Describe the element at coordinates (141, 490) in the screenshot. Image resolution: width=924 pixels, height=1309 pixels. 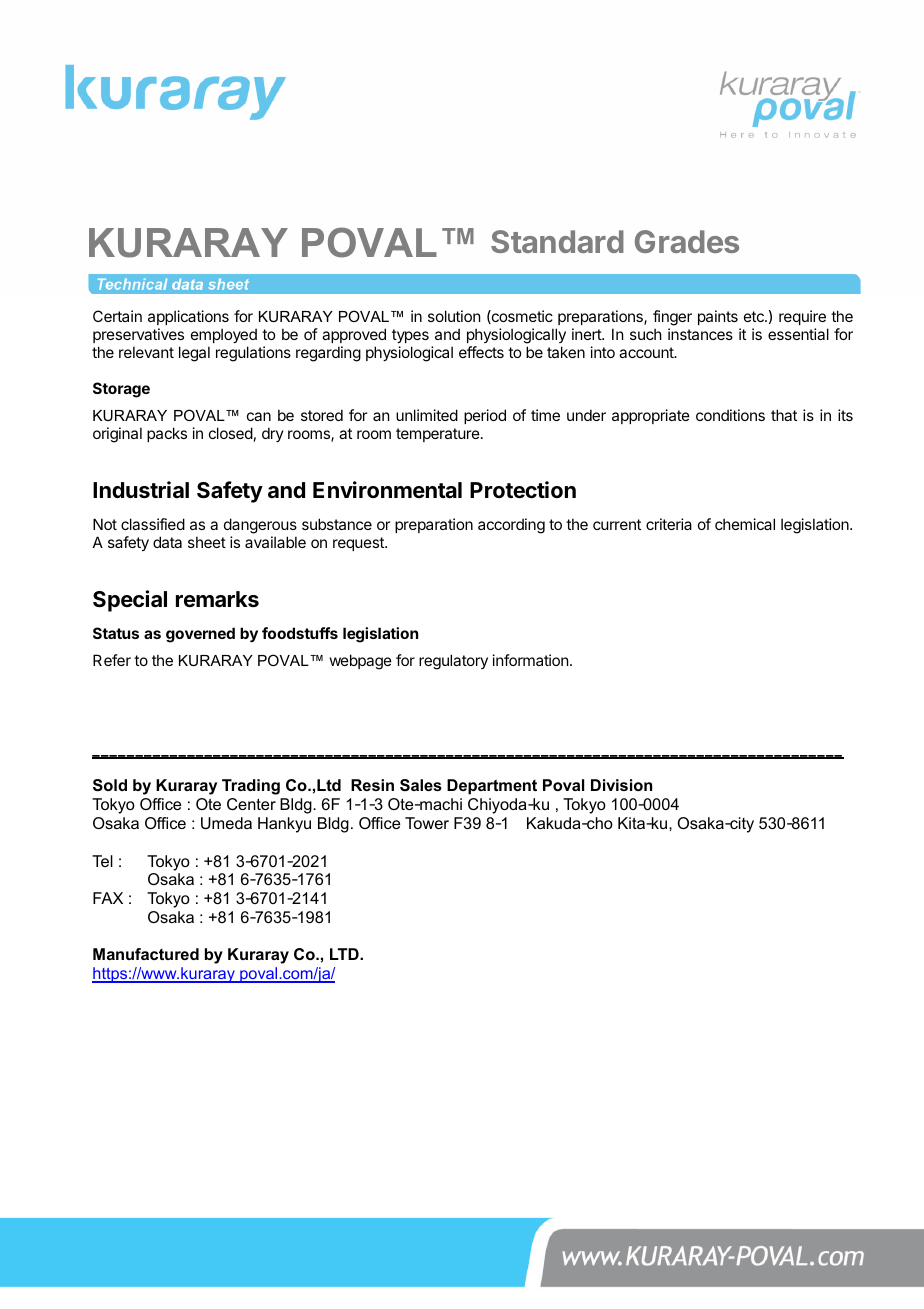
I see `Industrial` at that location.
